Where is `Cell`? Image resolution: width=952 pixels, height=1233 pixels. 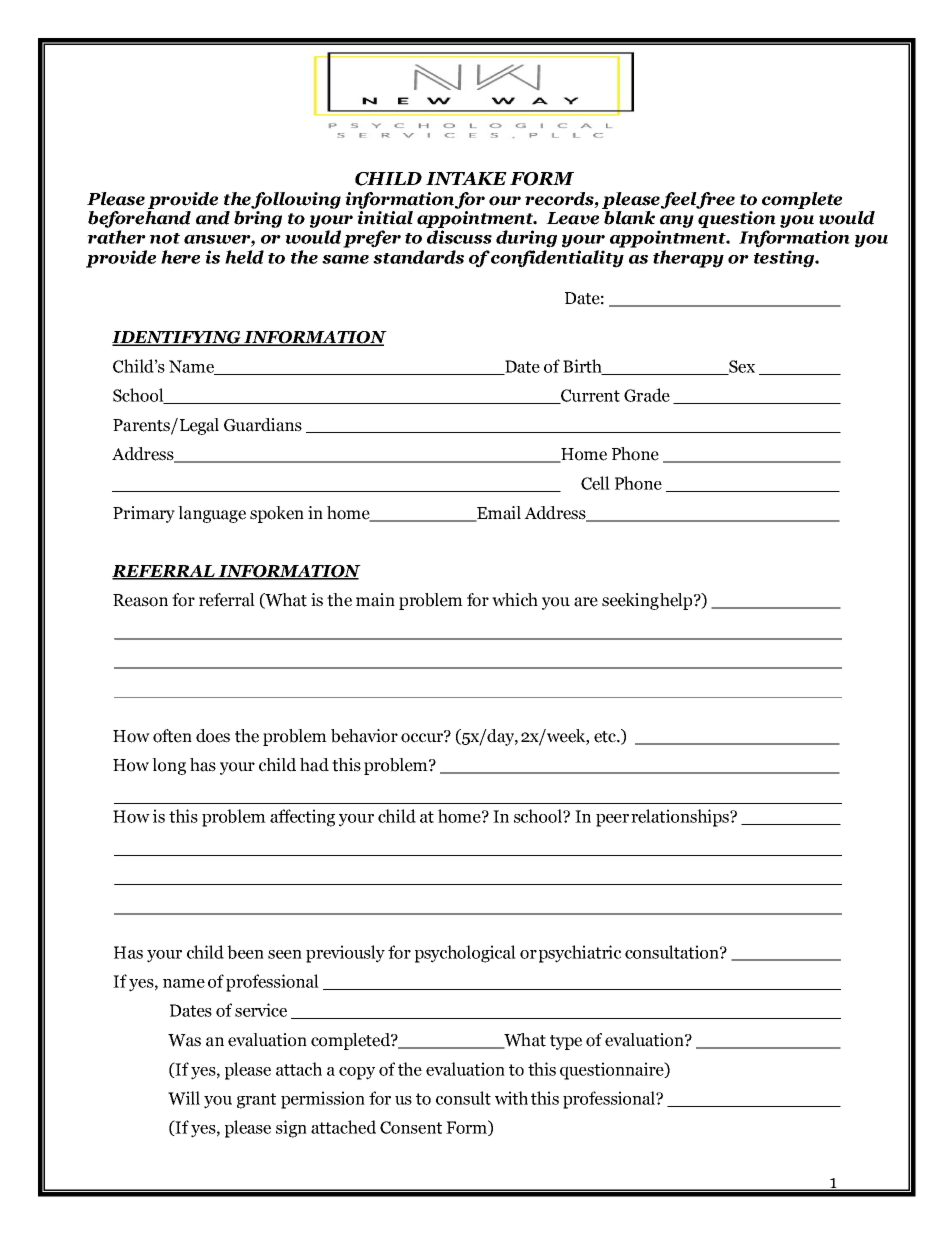
Cell is located at coordinates (595, 483).
